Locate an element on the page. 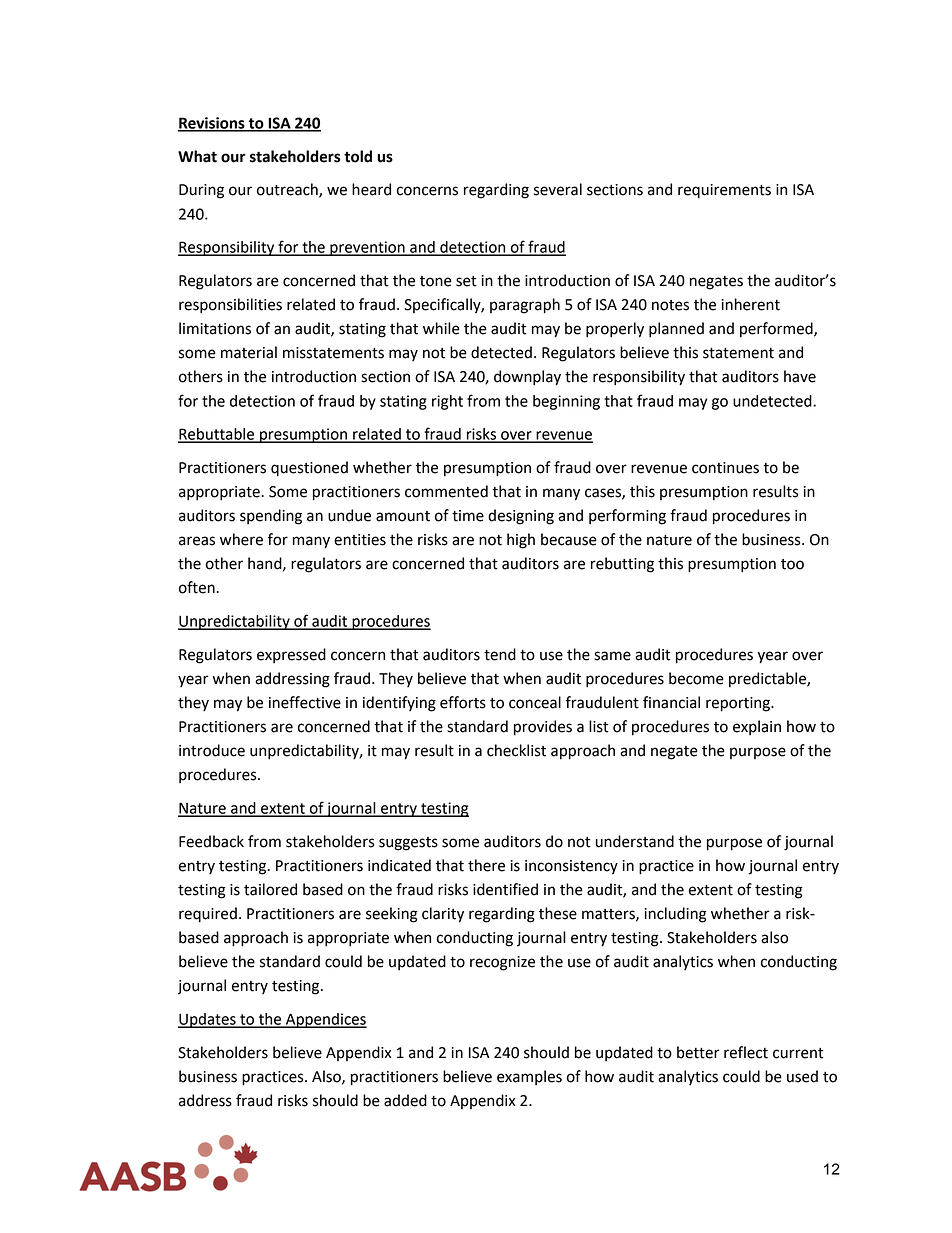 The image size is (952, 1233). several is located at coordinates (558, 189).
